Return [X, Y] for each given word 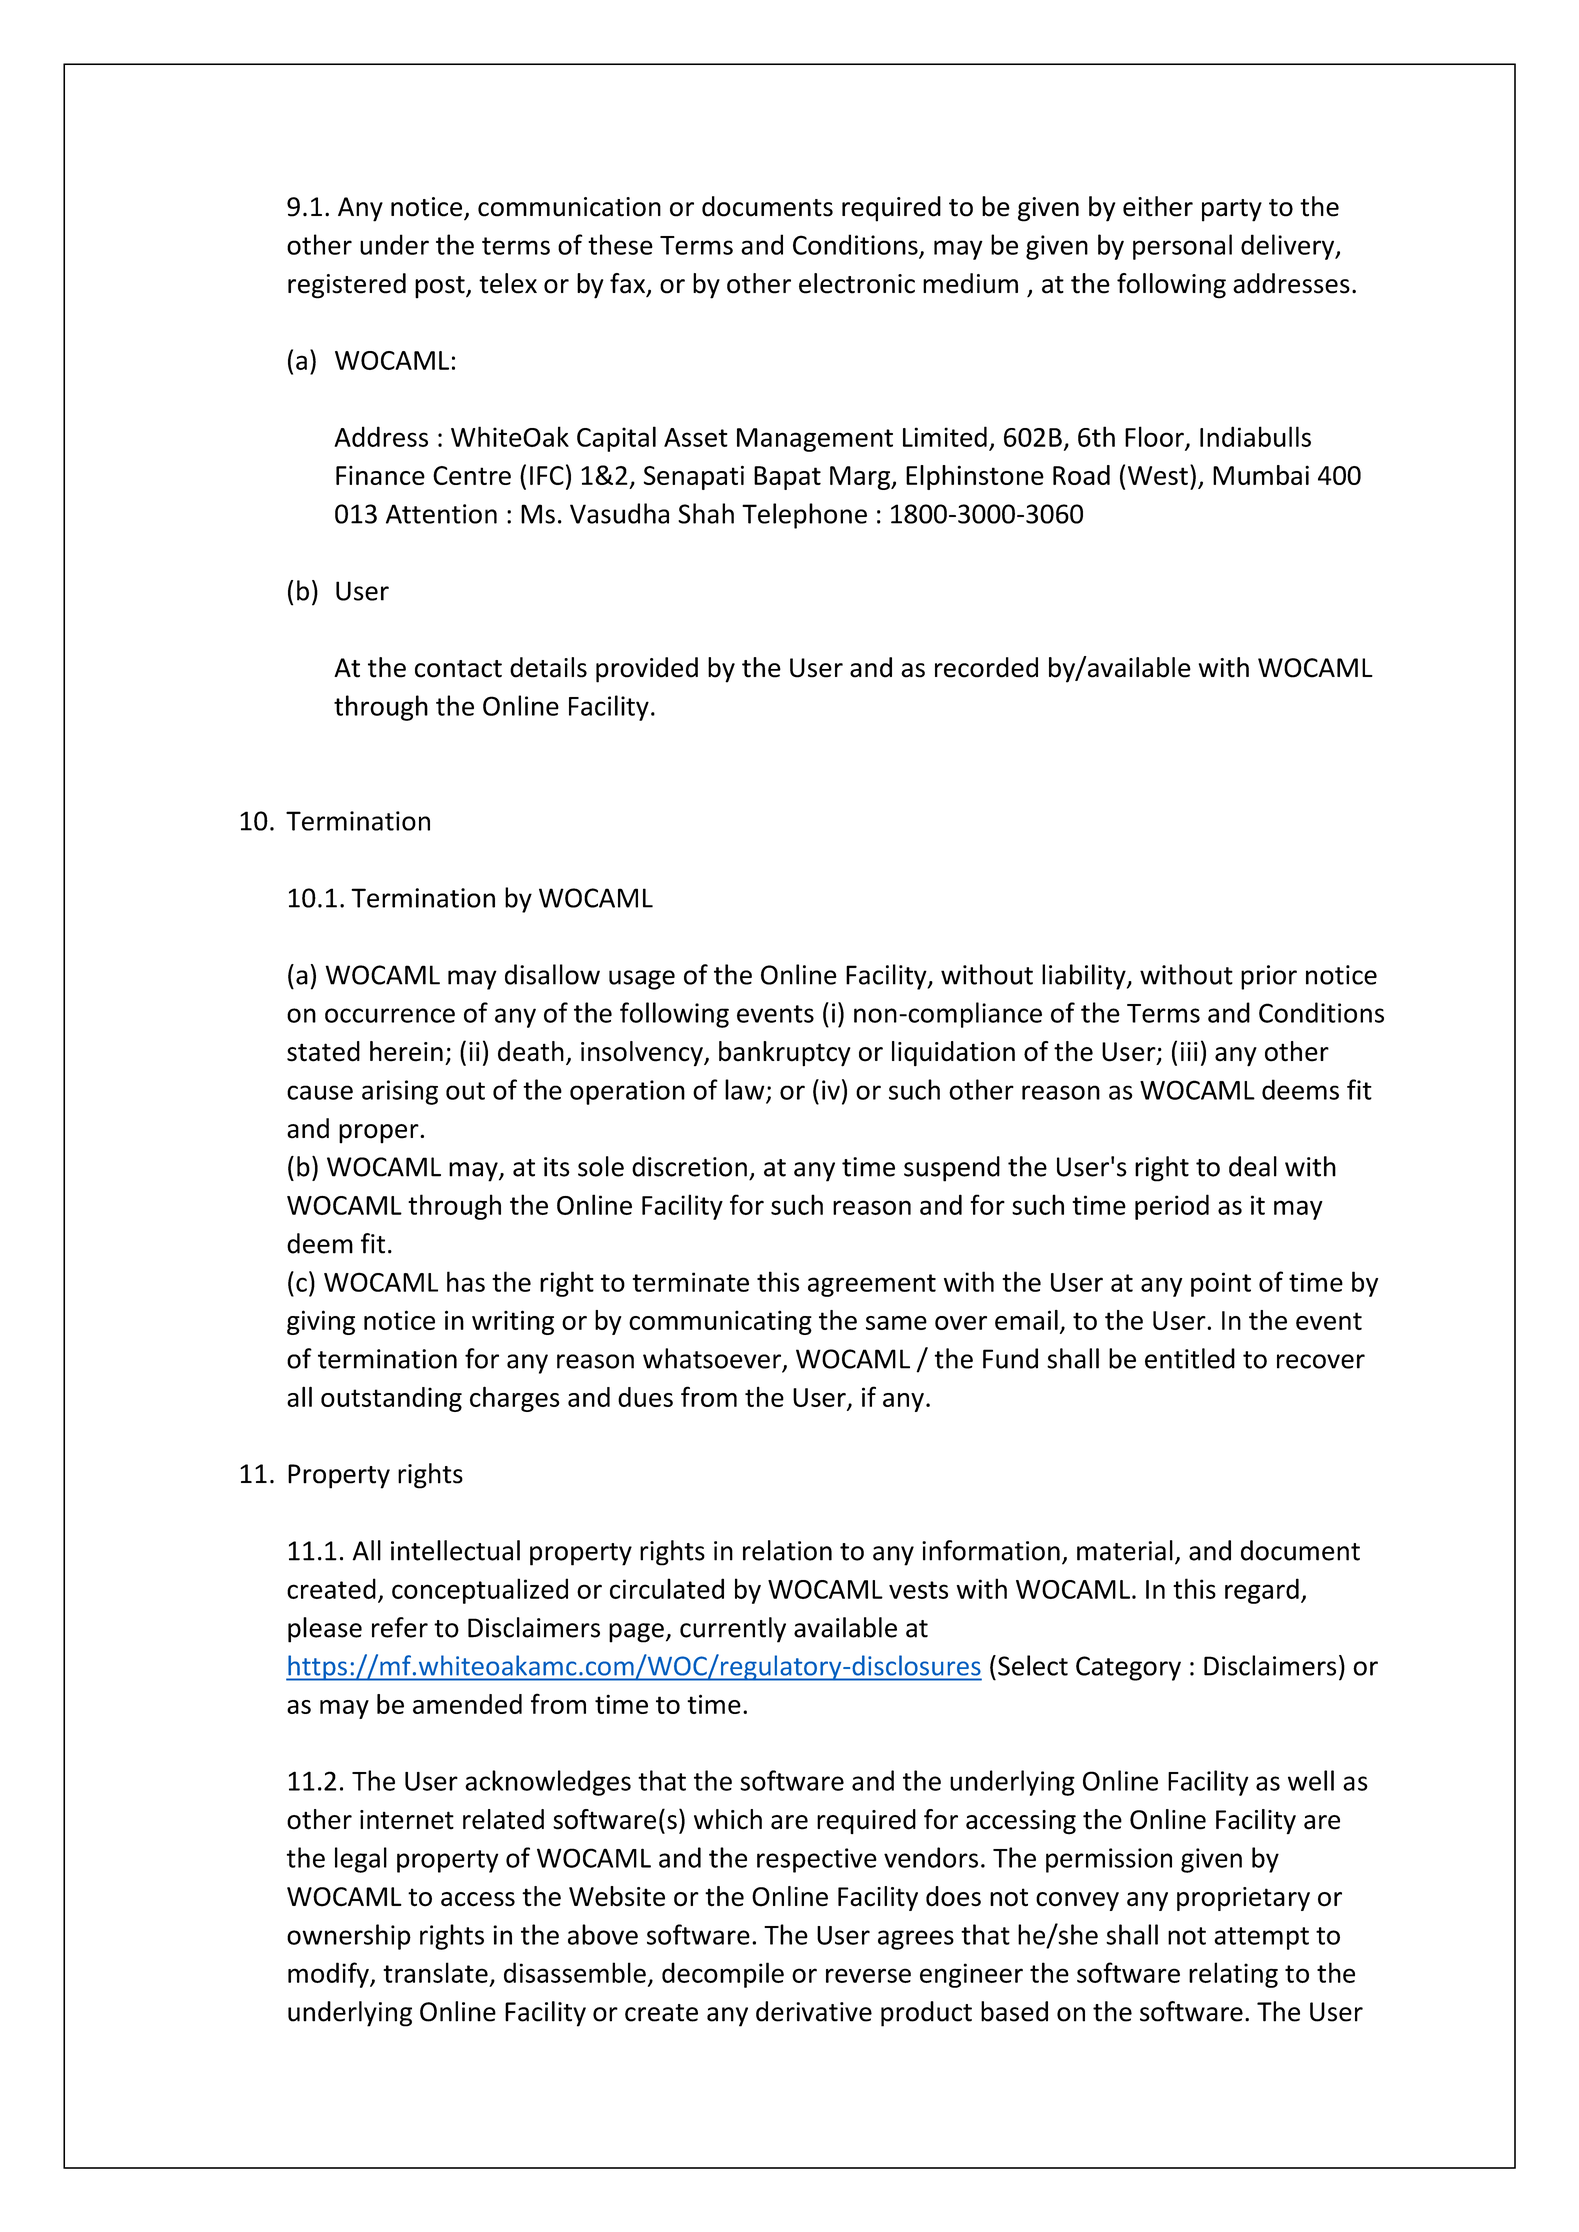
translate [435, 1972]
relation [787, 1550]
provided [647, 670]
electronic [857, 283]
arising [400, 1092]
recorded [986, 667]
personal [1182, 247]
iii [1189, 1051]
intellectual [455, 1550]
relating [1233, 1975]
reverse [868, 1975]
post [441, 287]
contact [458, 669]
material [1125, 1550]
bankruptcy [785, 1054]
